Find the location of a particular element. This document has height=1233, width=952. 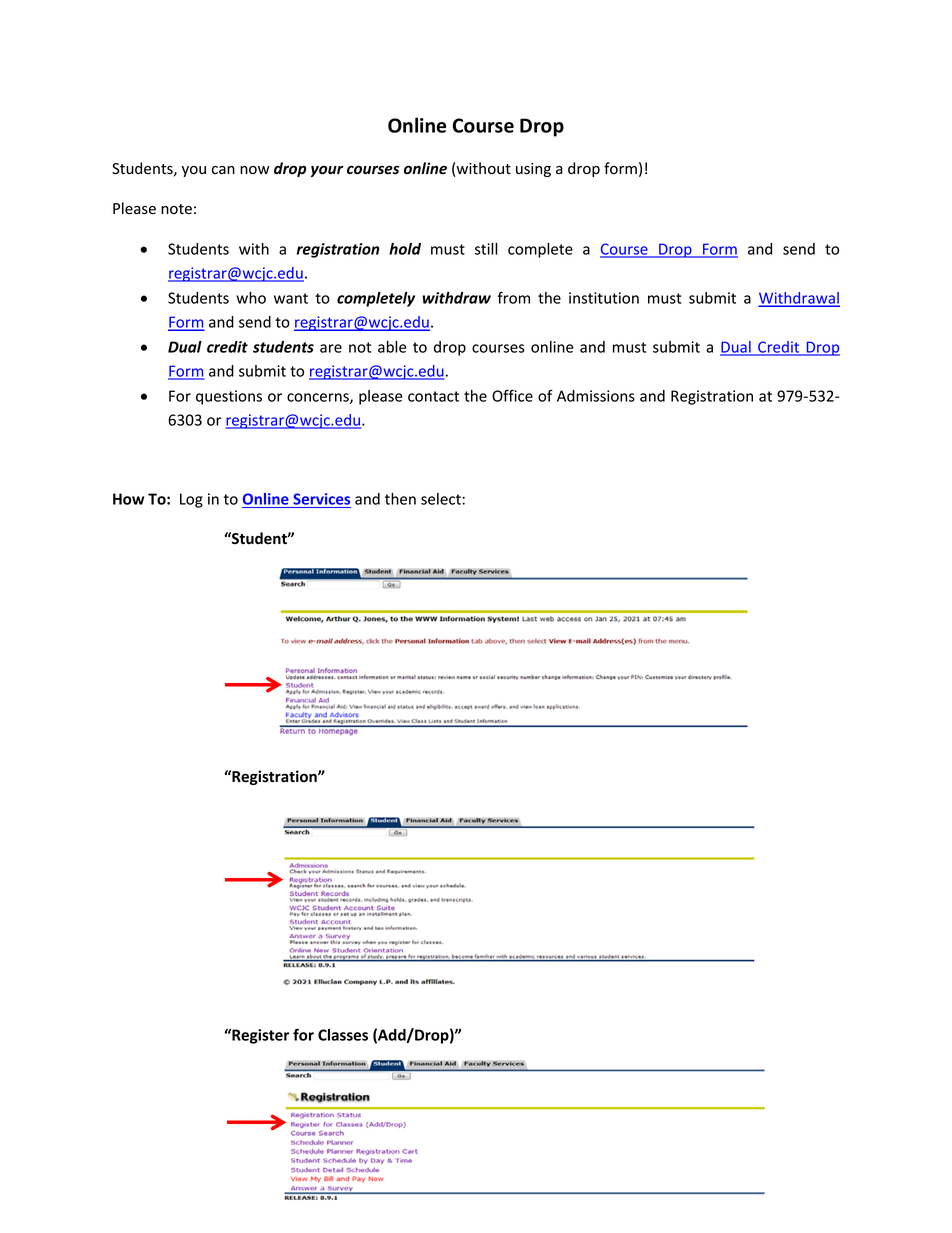

select is located at coordinates (441, 499).
